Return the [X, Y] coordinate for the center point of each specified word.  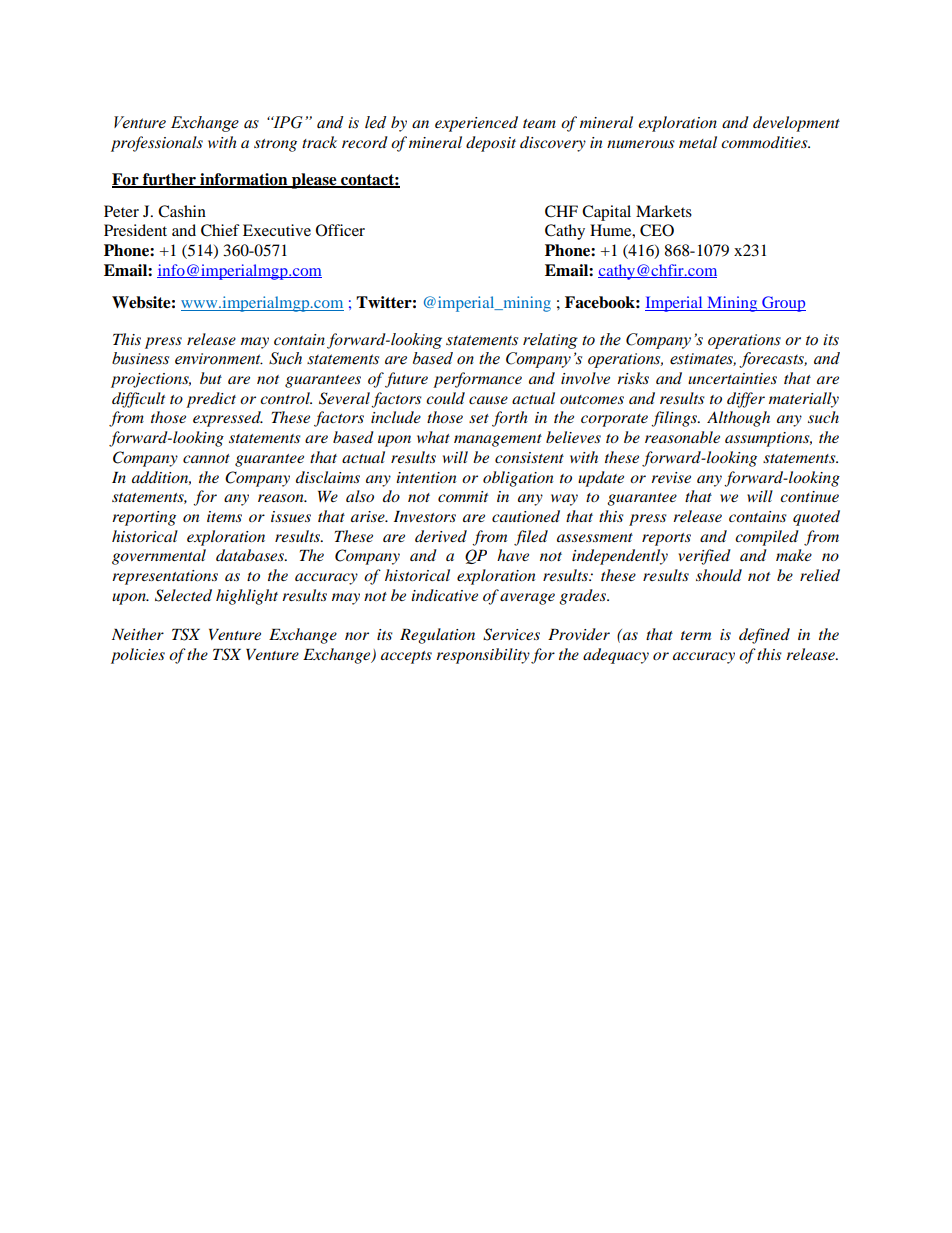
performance [477, 380]
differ [746, 400]
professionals [157, 144]
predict [211, 400]
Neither [138, 634]
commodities [765, 142]
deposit [491, 144]
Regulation [437, 636]
